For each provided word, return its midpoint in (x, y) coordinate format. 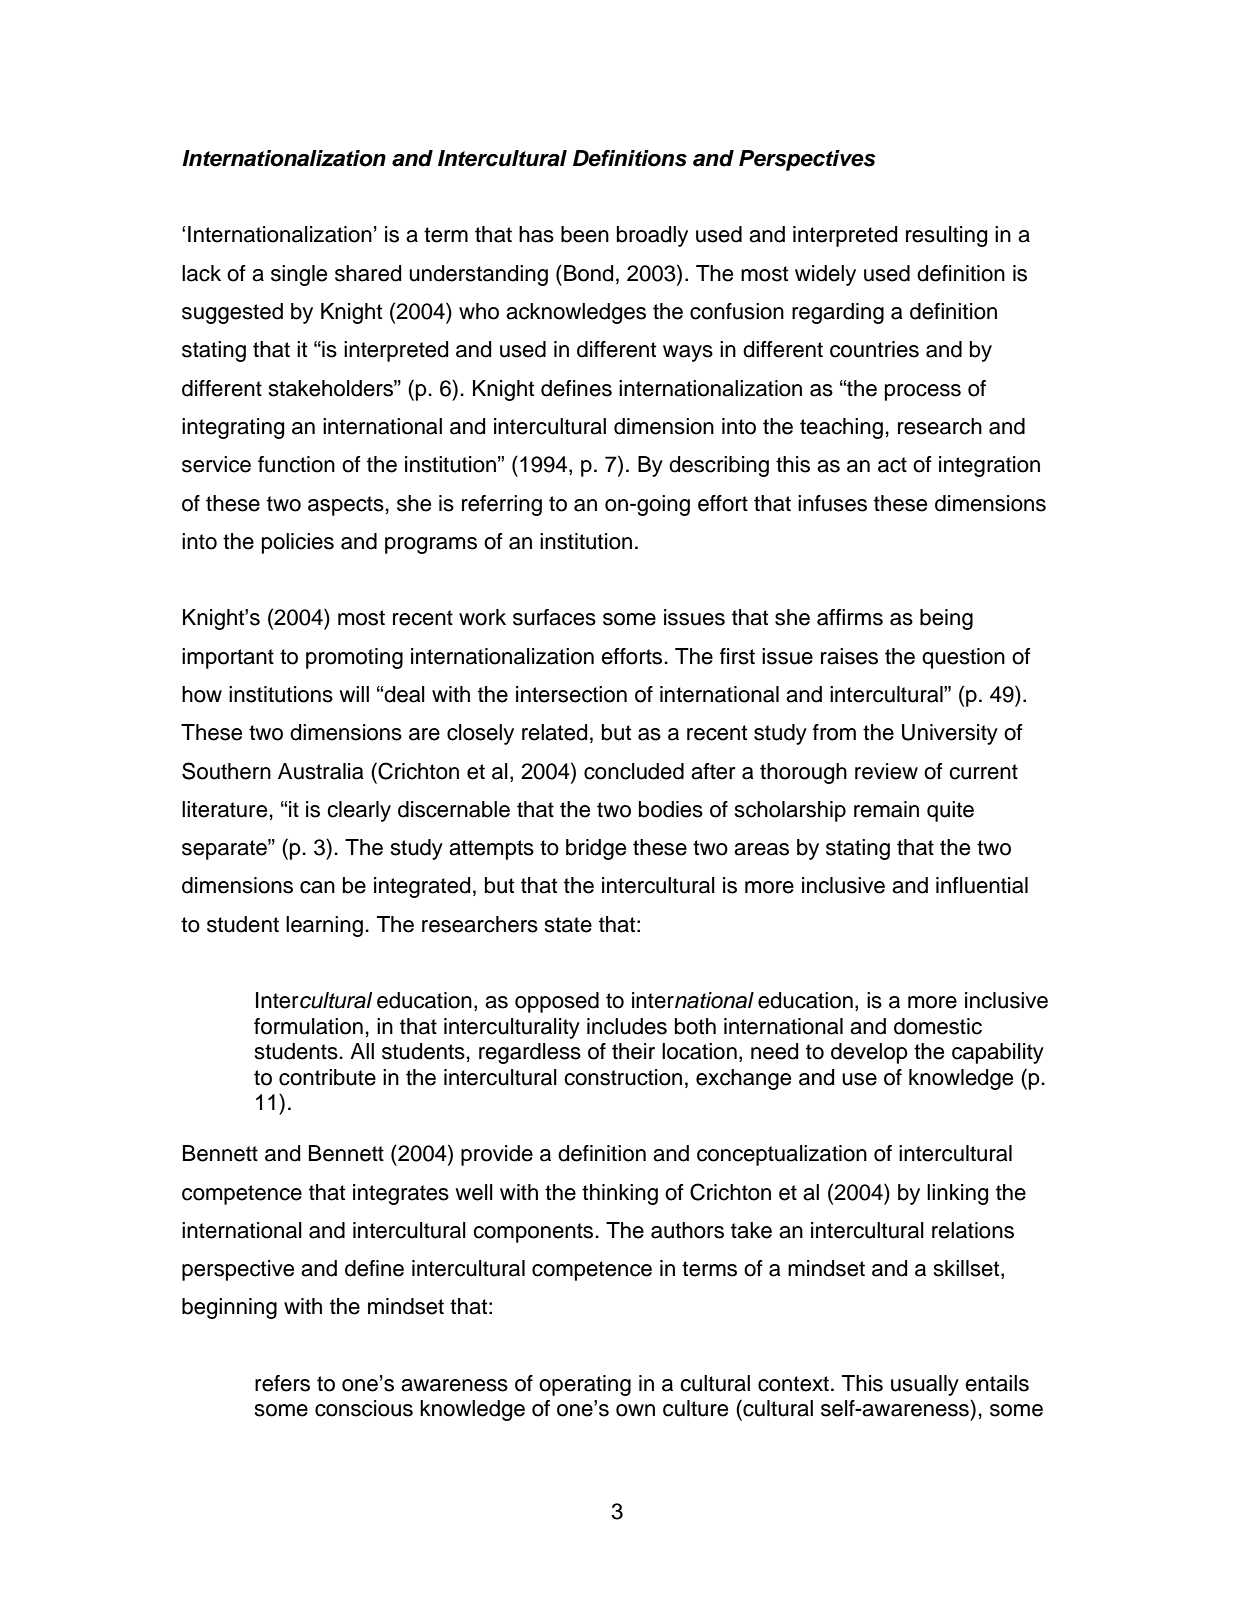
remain (886, 809)
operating (585, 1385)
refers (282, 1383)
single (299, 275)
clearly (359, 811)
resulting (946, 236)
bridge (596, 849)
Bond (588, 273)
